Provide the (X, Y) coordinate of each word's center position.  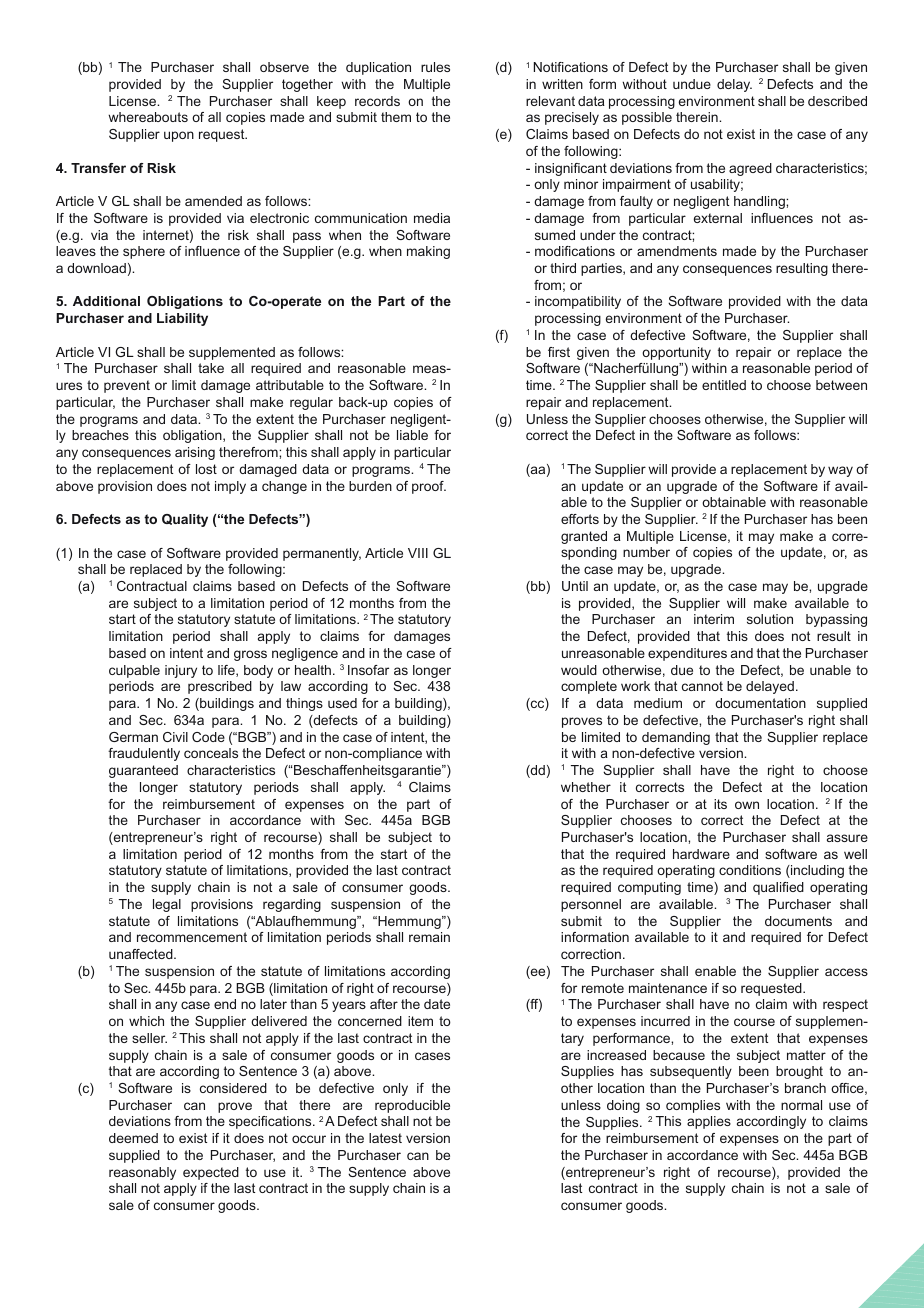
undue (692, 84)
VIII (418, 553)
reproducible (412, 1106)
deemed (133, 1138)
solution (770, 619)
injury (181, 671)
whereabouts (148, 117)
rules (435, 67)
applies (709, 1122)
